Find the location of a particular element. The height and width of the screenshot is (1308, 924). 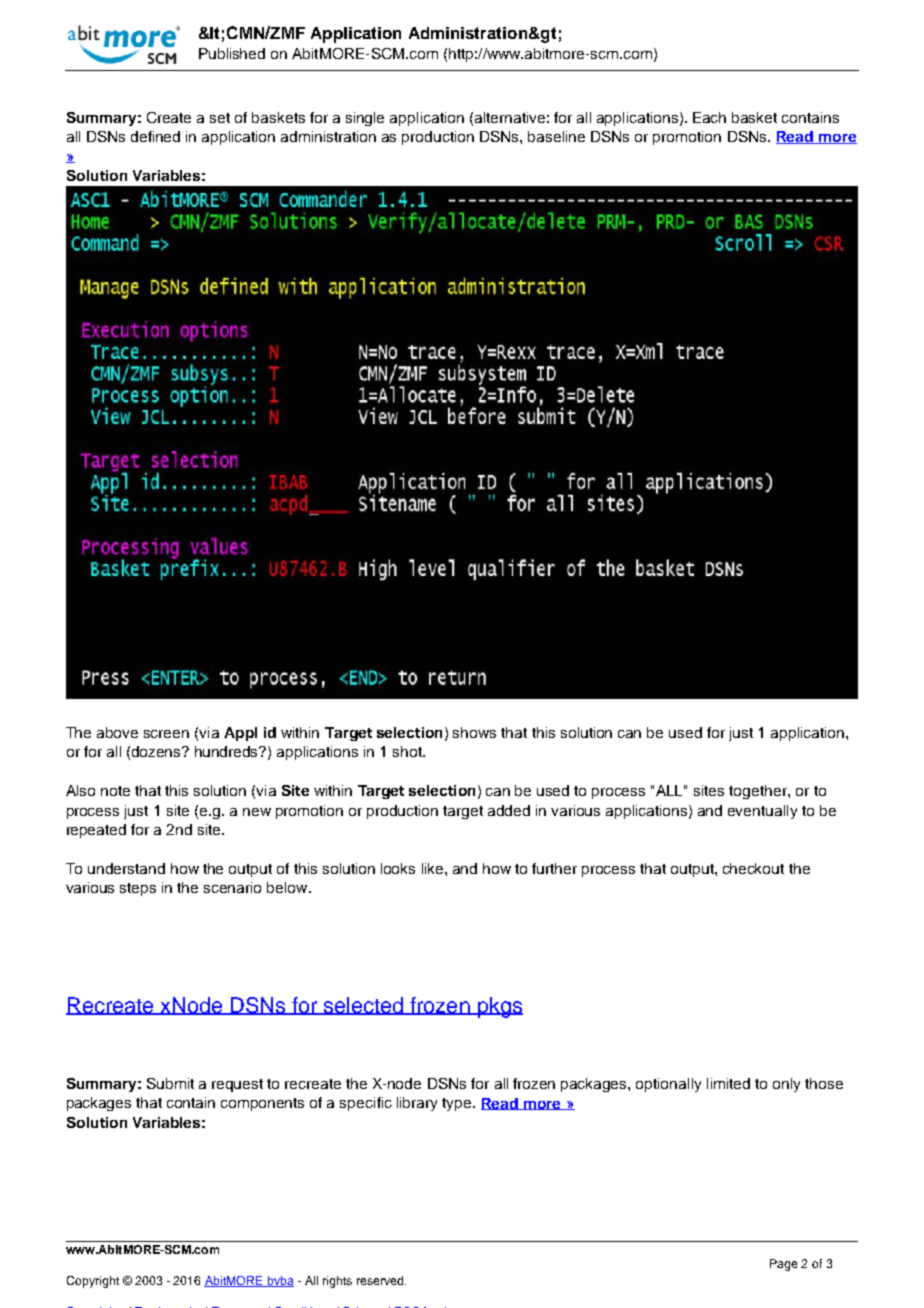

like is located at coordinates (434, 868).
